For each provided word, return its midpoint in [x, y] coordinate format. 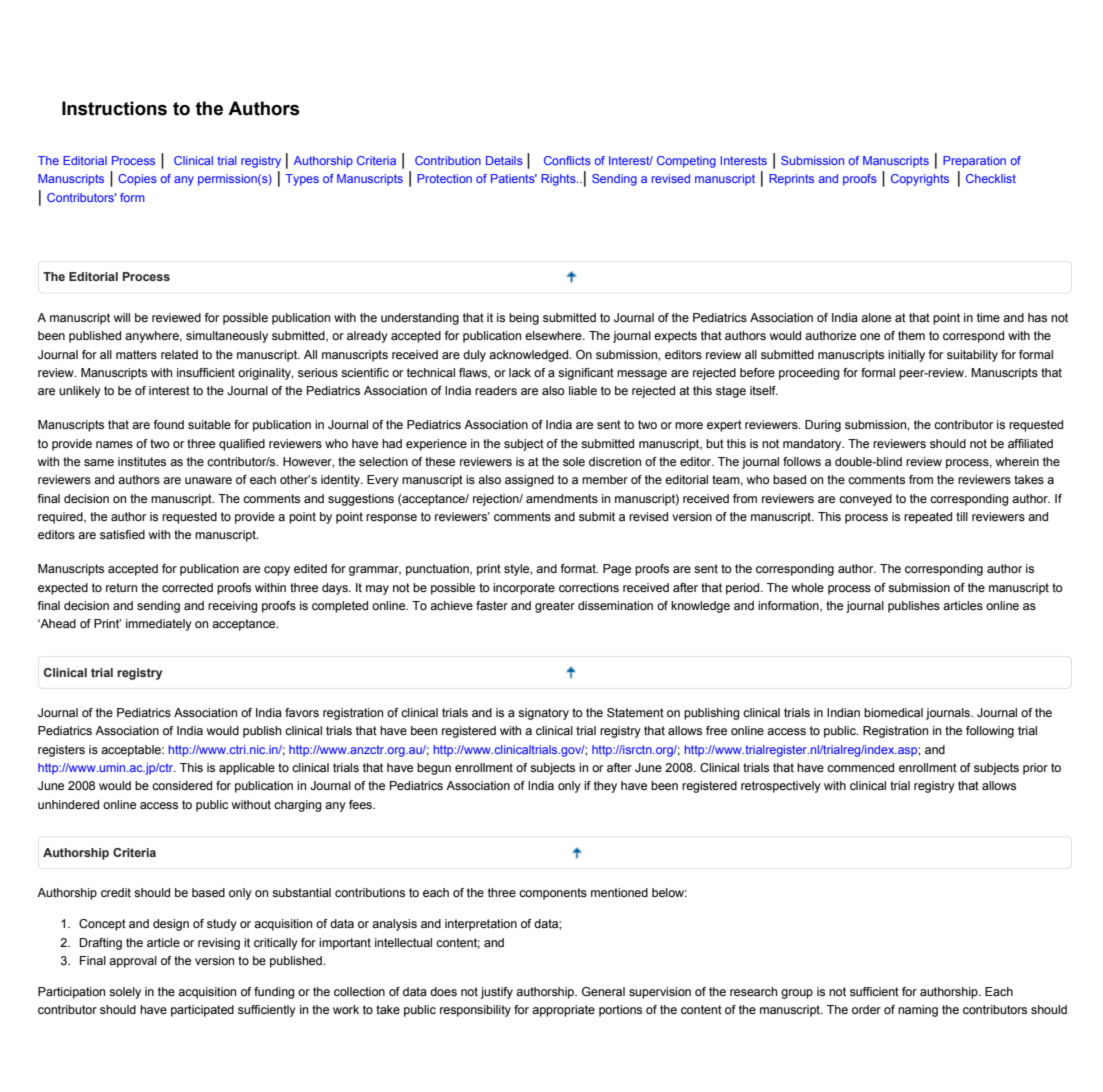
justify [497, 993]
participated [202, 1011]
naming [918, 1011]
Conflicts [567, 160]
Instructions [114, 108]
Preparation [974, 162]
